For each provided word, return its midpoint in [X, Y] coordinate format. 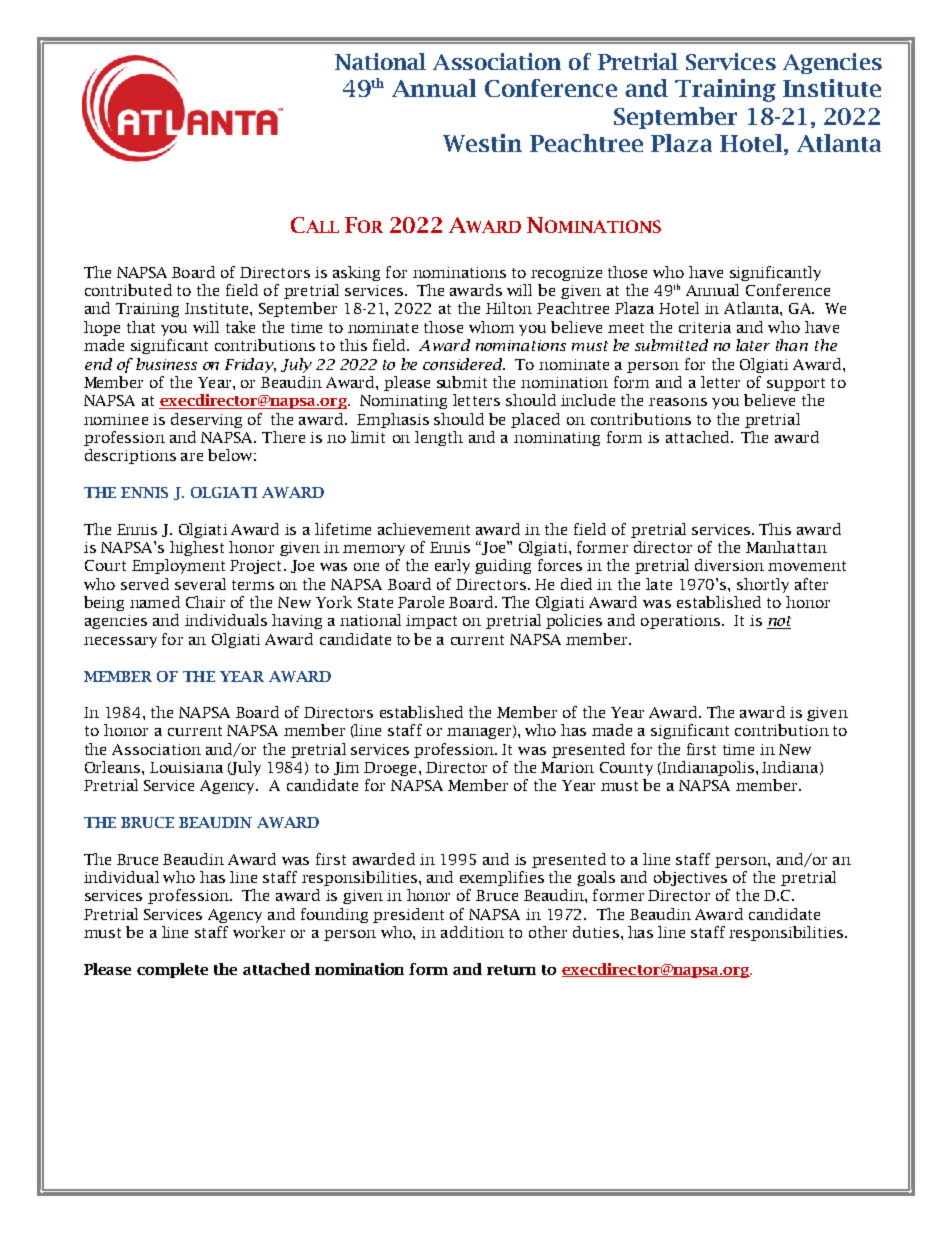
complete [172, 970]
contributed [128, 290]
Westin [482, 143]
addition [472, 932]
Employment [178, 566]
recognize [566, 274]
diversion [729, 565]
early [452, 566]
